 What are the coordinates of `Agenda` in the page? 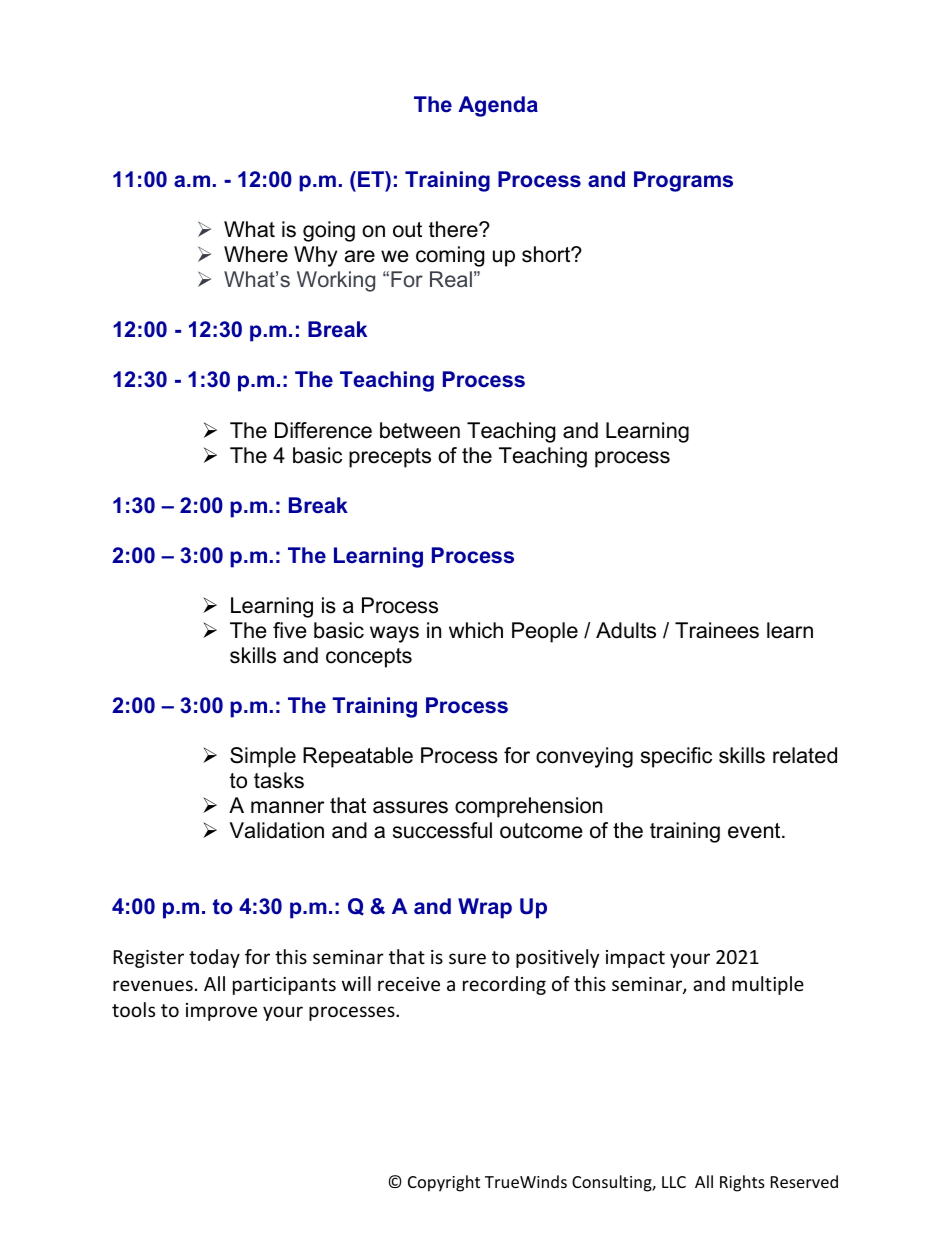 It's located at (498, 106).
